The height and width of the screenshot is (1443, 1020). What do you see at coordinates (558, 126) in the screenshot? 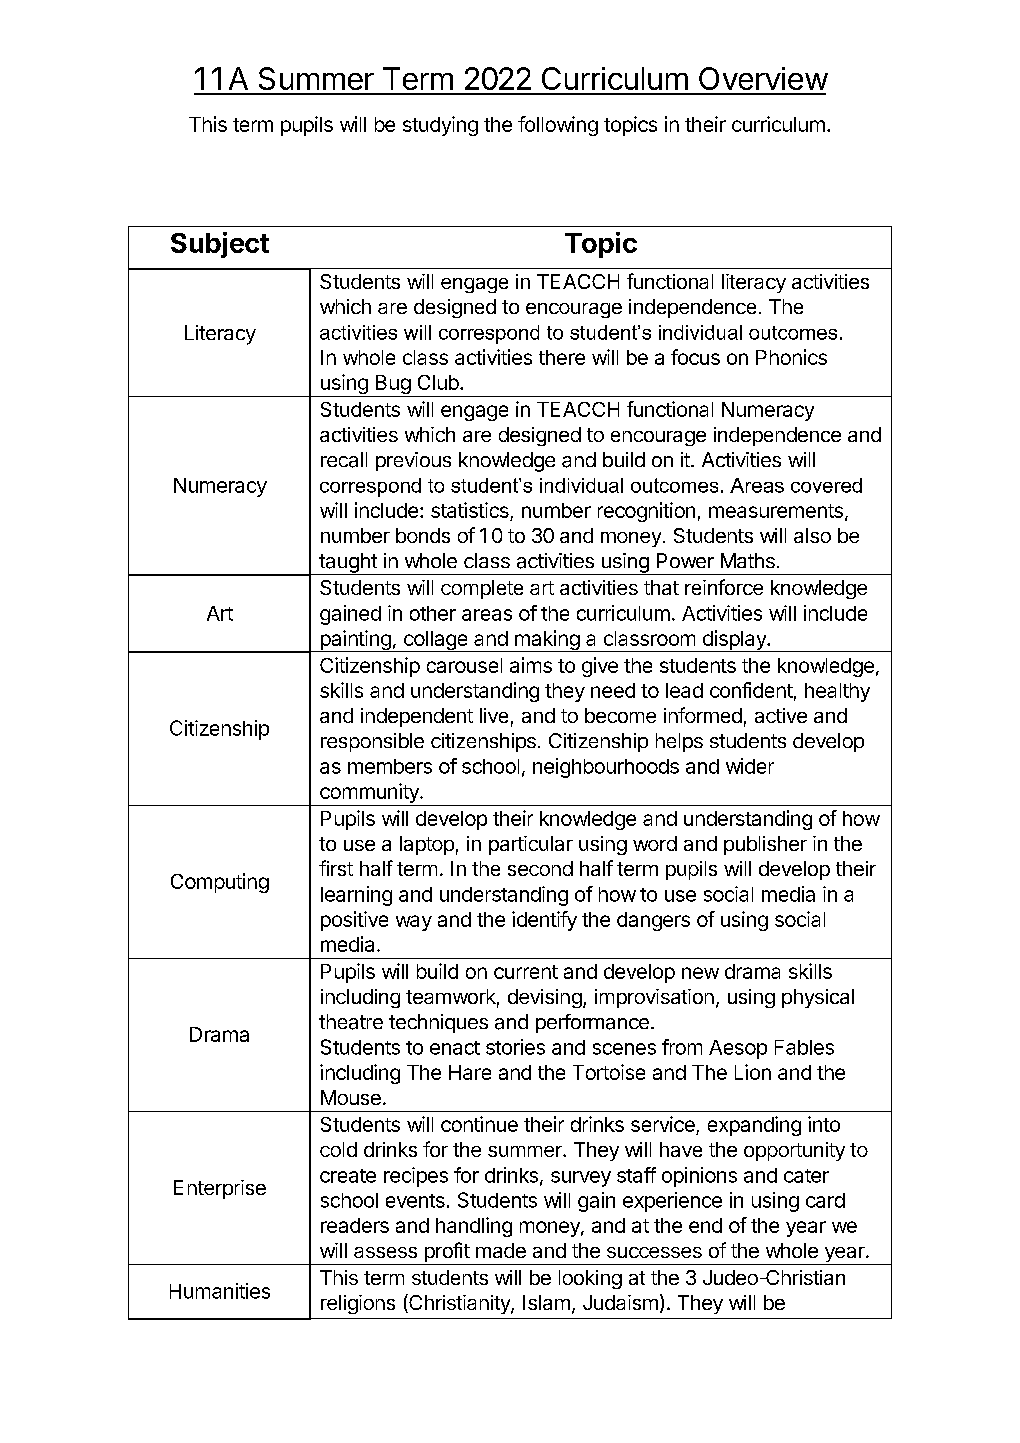
I see `following` at bounding box center [558, 126].
